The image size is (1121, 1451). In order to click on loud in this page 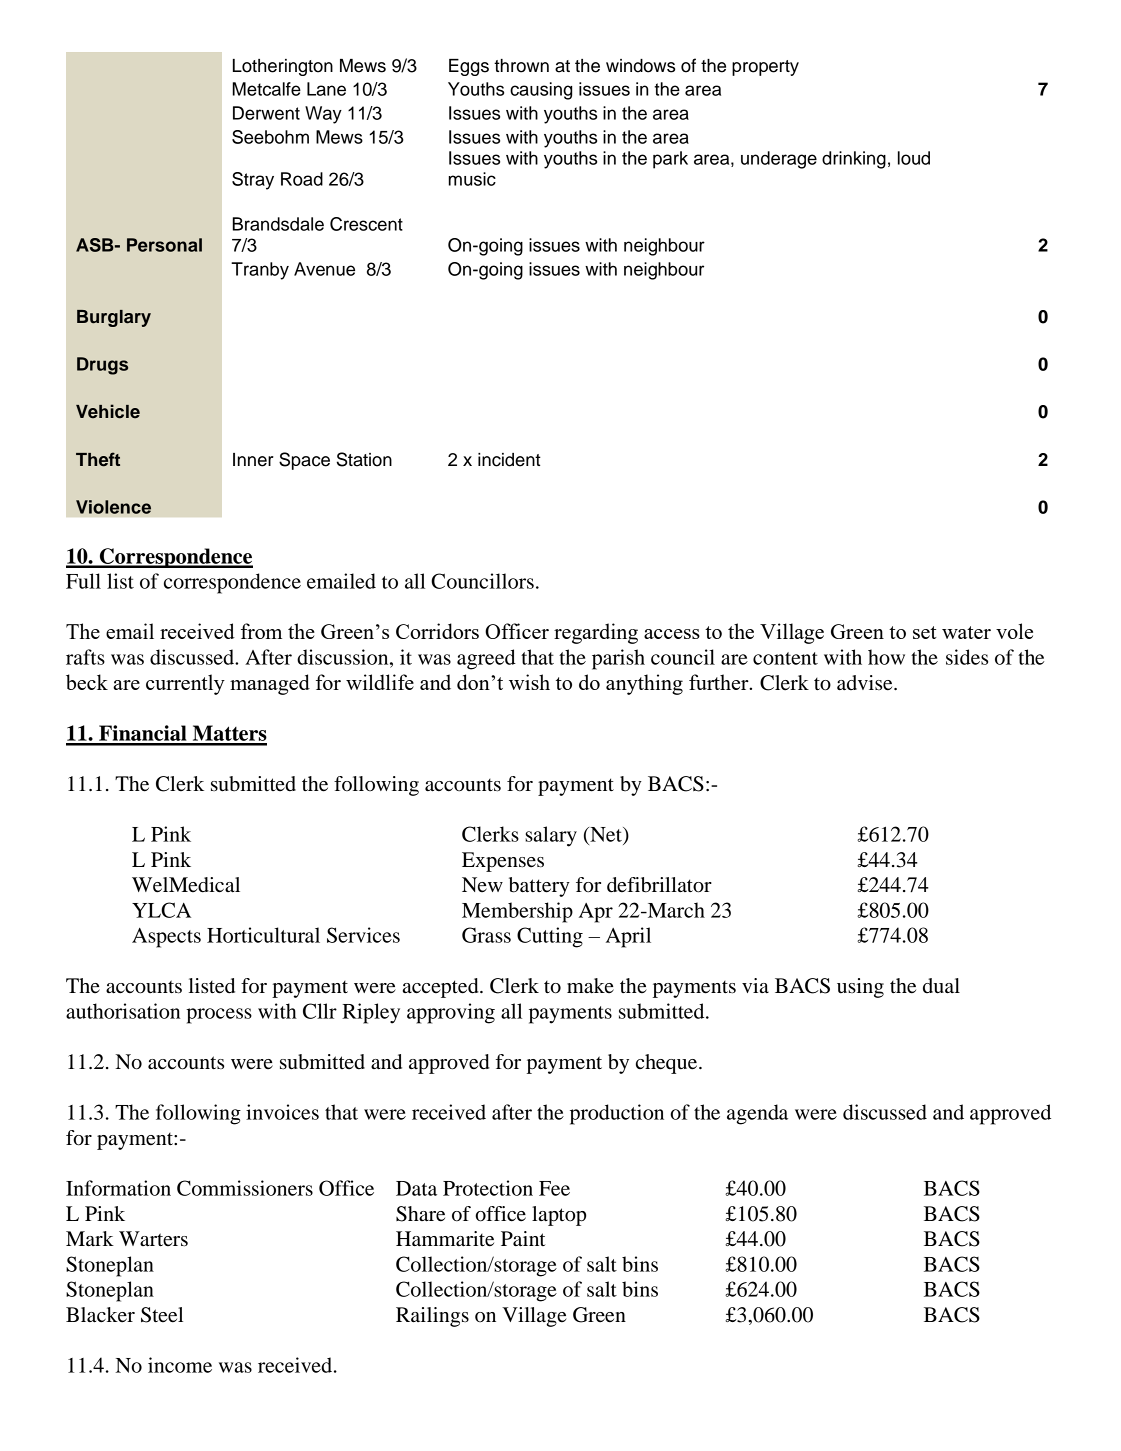, I will do `click(914, 158)`.
